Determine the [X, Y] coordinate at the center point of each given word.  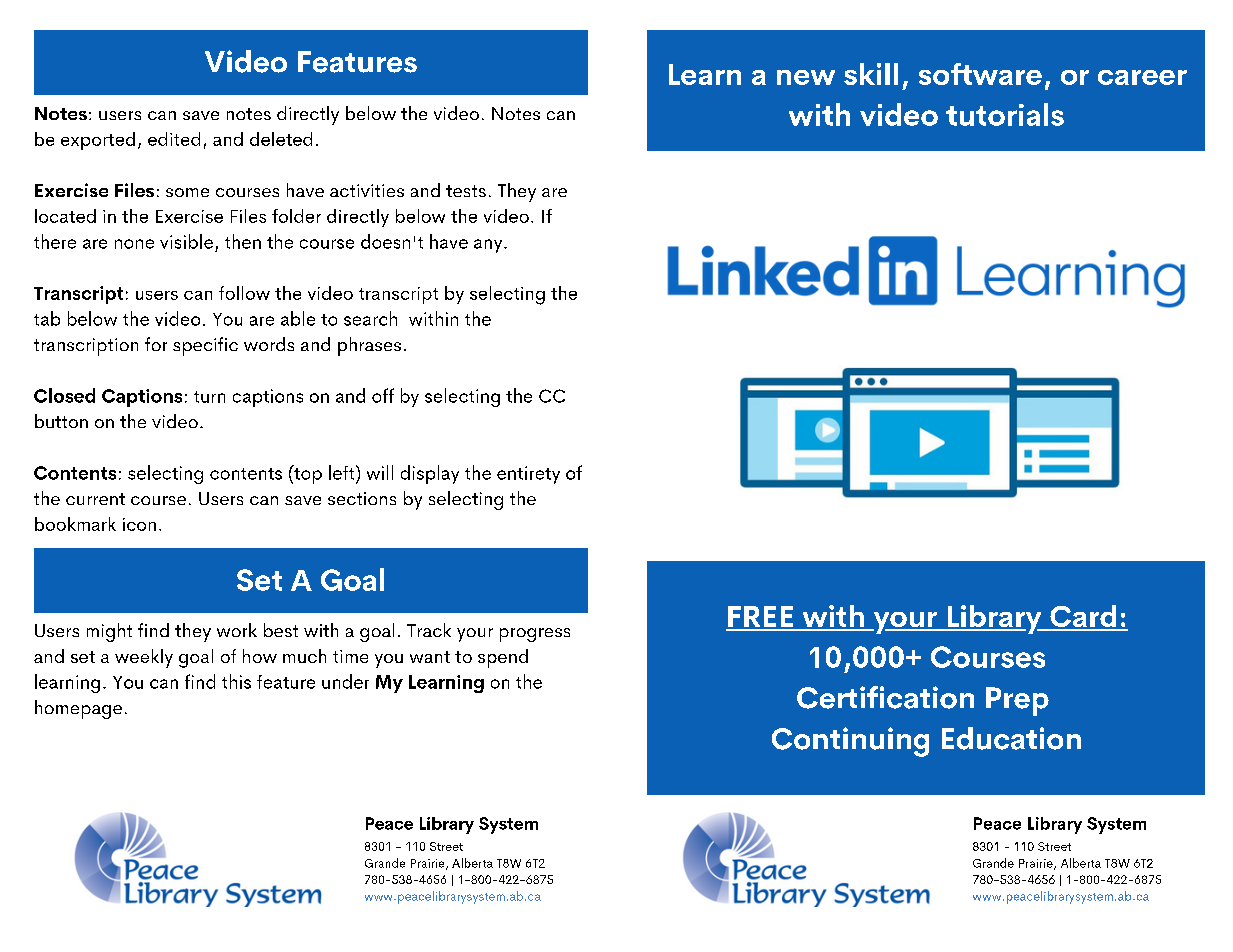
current [95, 499]
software [980, 74]
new [806, 77]
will [380, 472]
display [430, 474]
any [488, 246]
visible [186, 241]
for [156, 344]
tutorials [1005, 114]
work [237, 630]
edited [174, 139]
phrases [369, 346]
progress [535, 635]
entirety [528, 475]
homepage [78, 709]
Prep [1017, 701]
